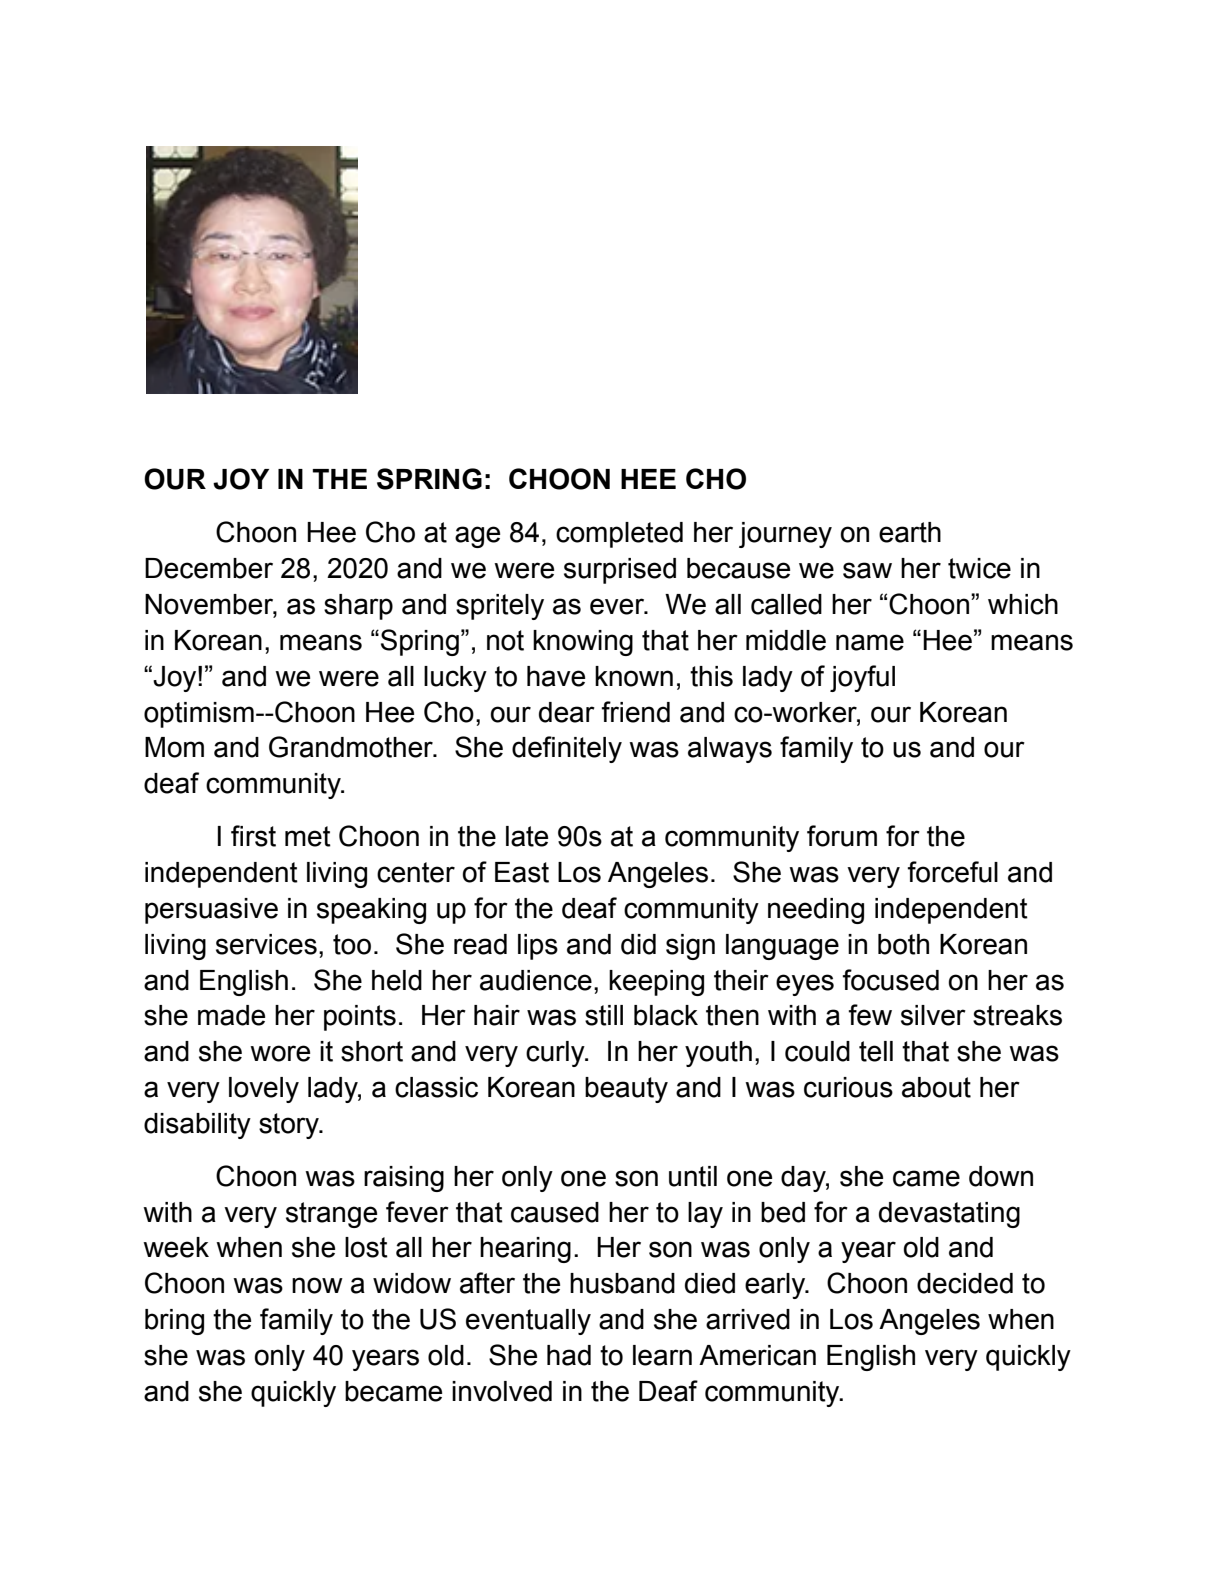 The width and height of the screenshot is (1222, 1581). What do you see at coordinates (693, 1176) in the screenshot?
I see `until` at bounding box center [693, 1176].
